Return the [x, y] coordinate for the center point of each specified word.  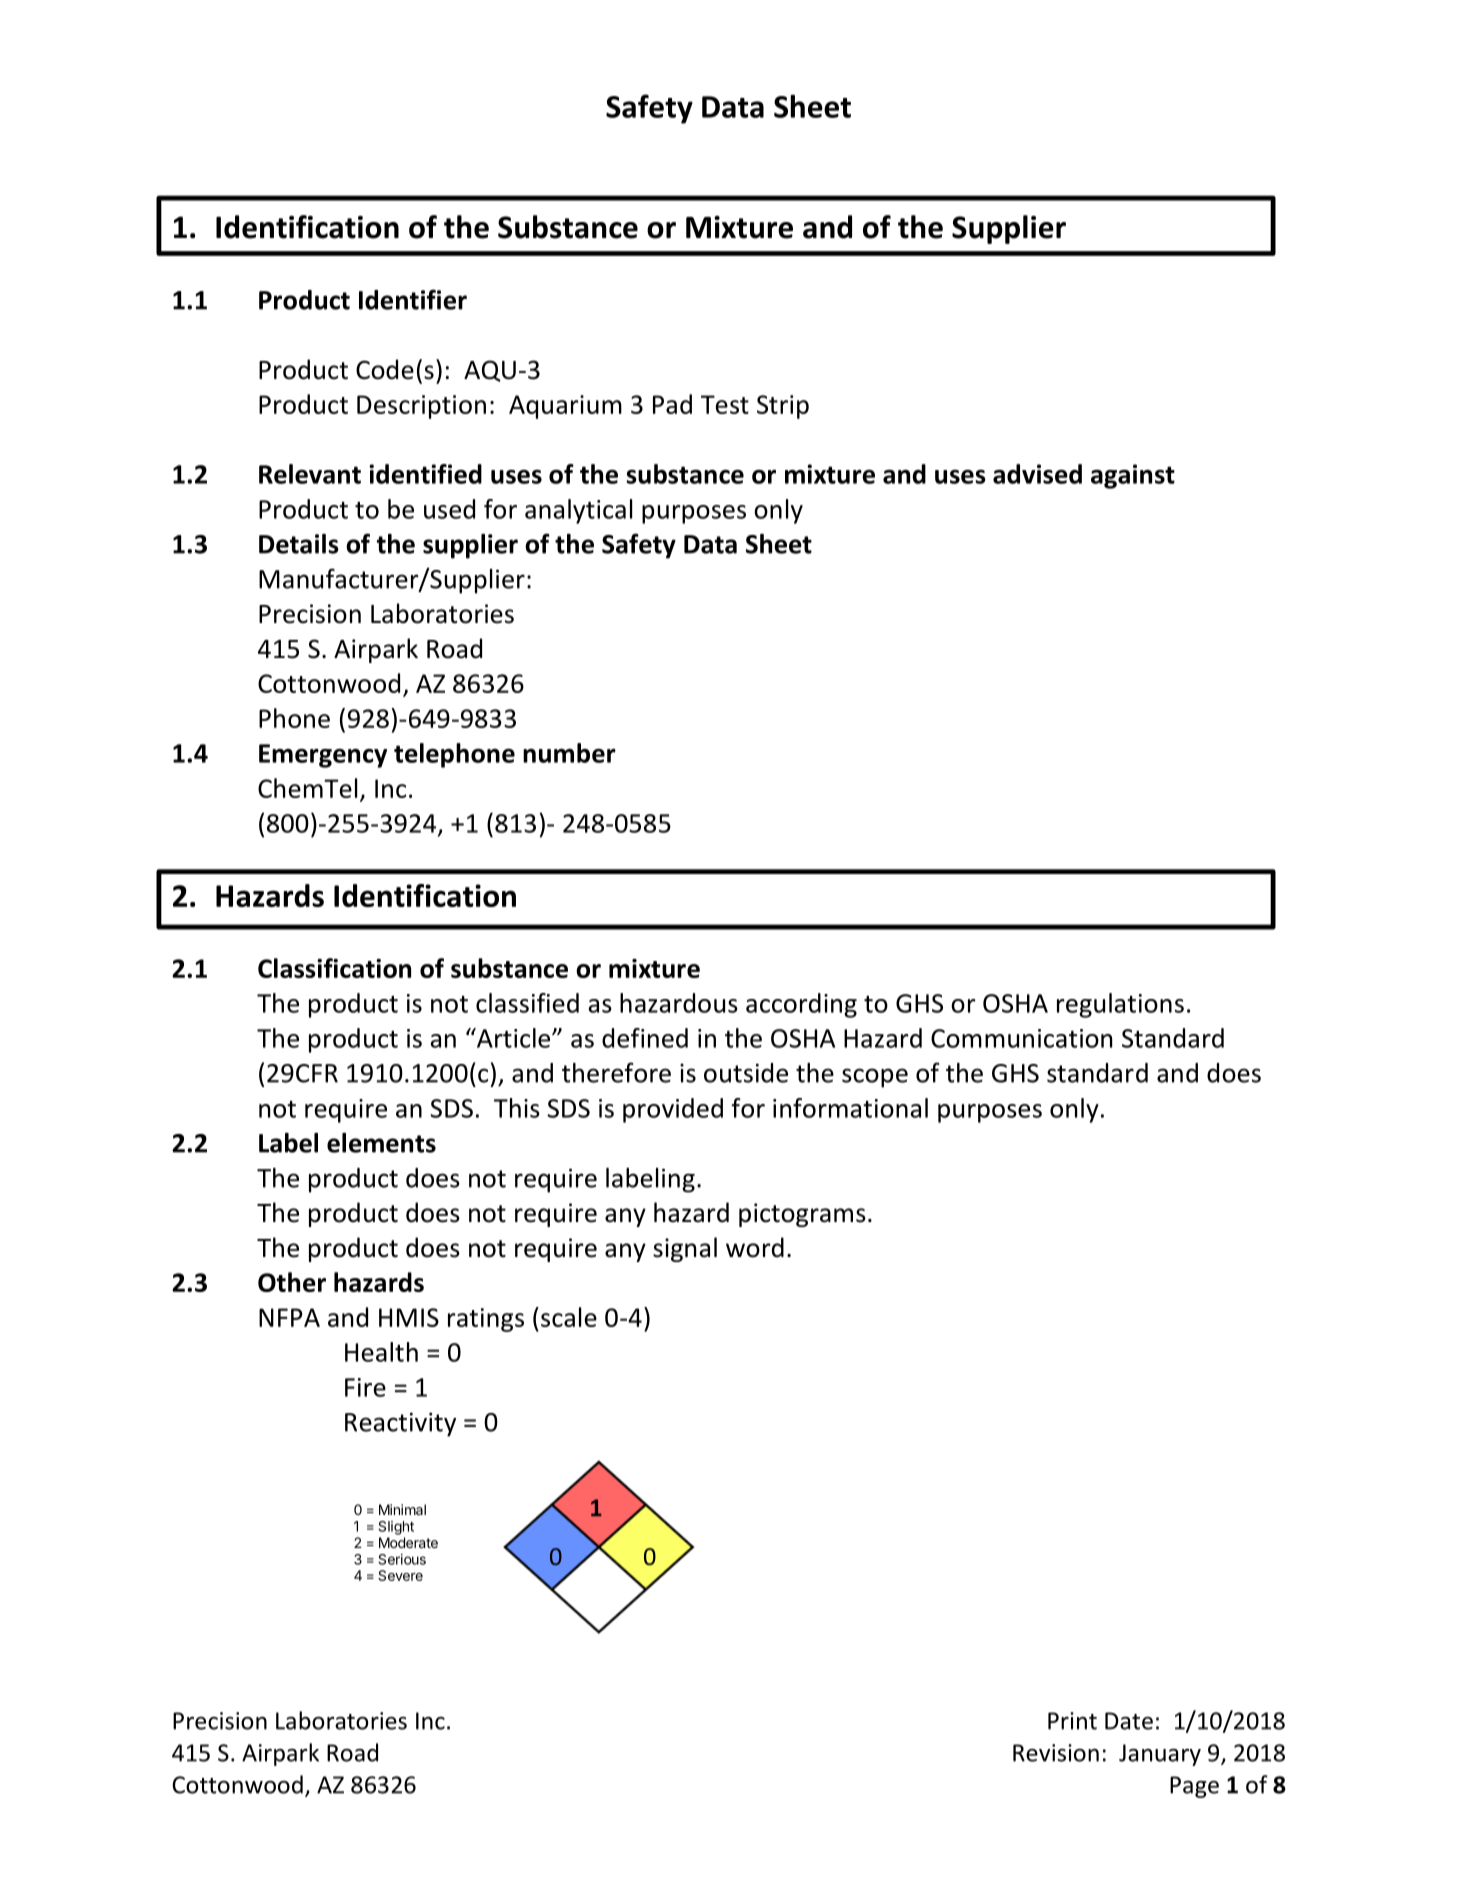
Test [725, 404]
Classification [334, 968]
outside [746, 1073]
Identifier [413, 299]
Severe [400, 1575]
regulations [1120, 1005]
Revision [1056, 1753]
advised [1037, 474]
